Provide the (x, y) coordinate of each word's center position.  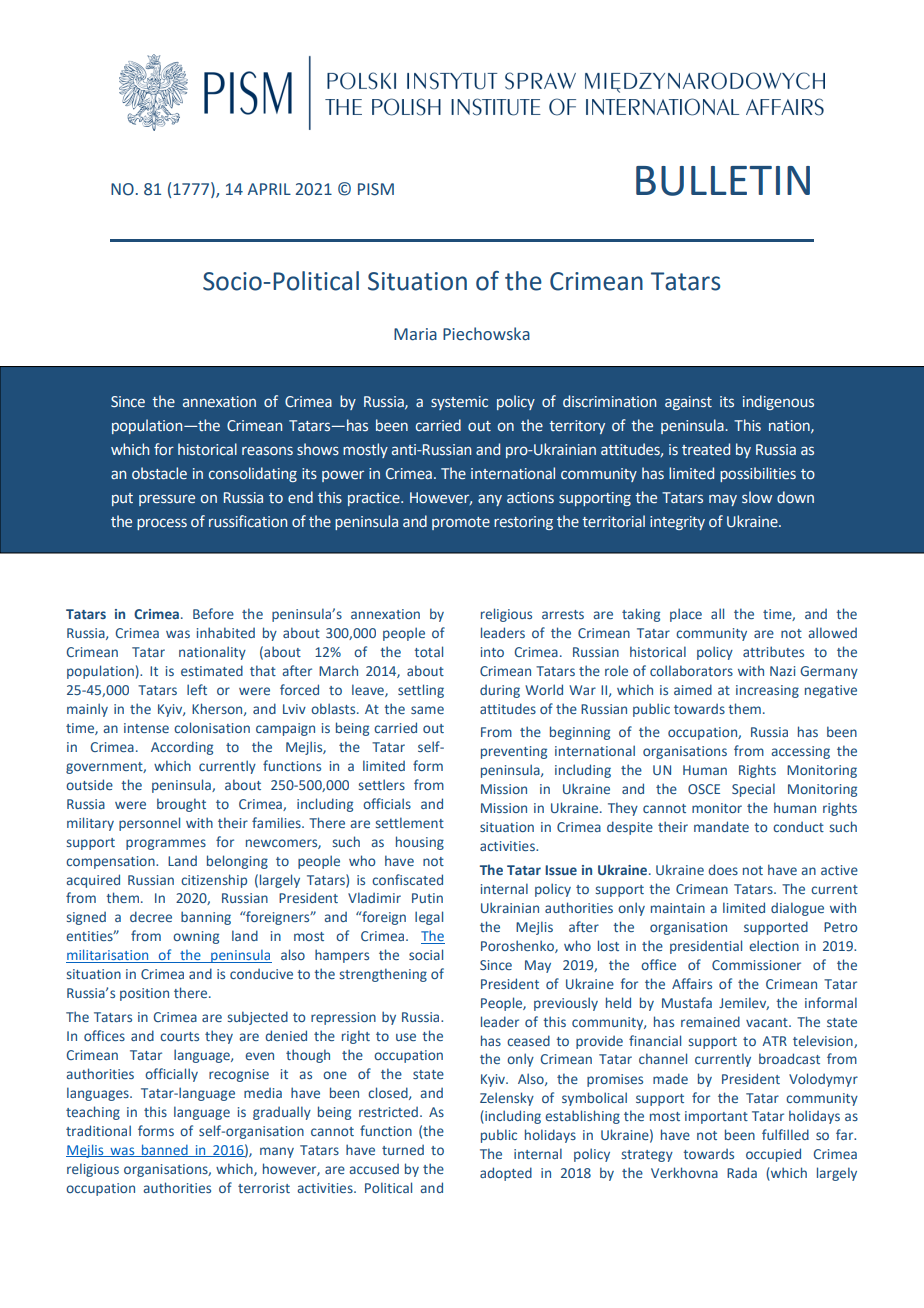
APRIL (269, 189)
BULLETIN (723, 181)
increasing (767, 691)
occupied (773, 1155)
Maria (415, 334)
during (500, 691)
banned (164, 1150)
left (197, 689)
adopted (506, 1174)
